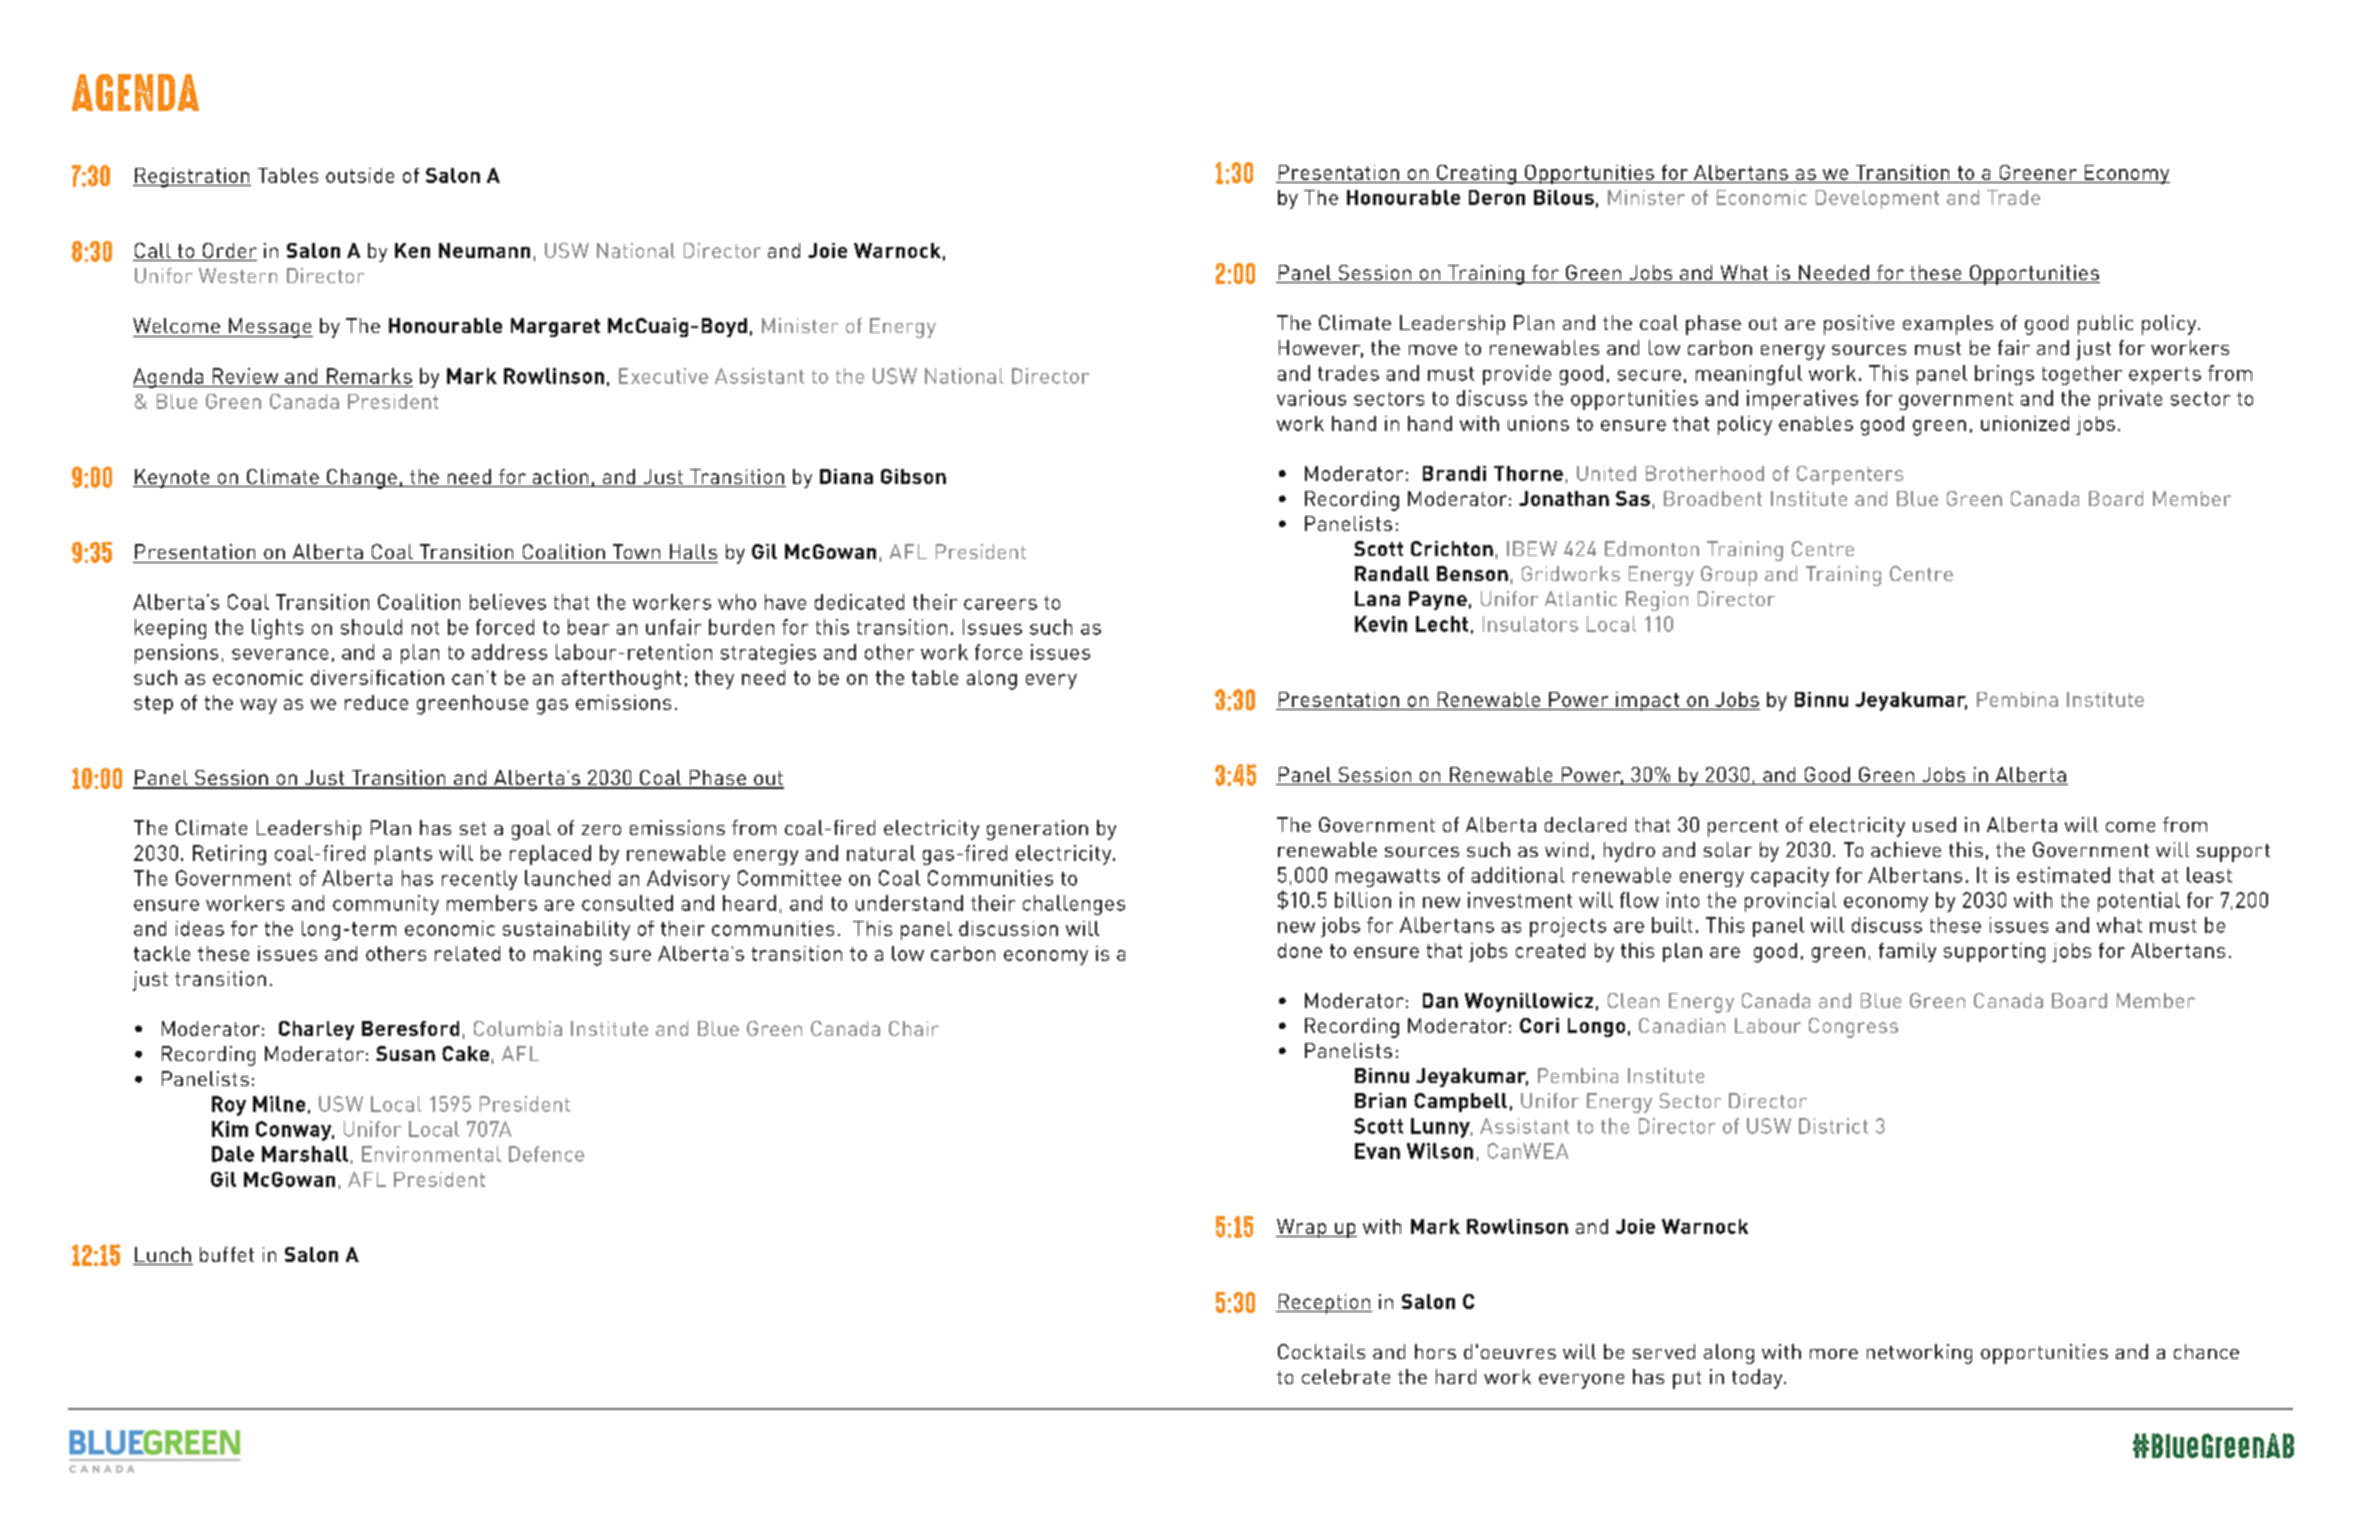  I want to click on outside, so click(360, 175).
